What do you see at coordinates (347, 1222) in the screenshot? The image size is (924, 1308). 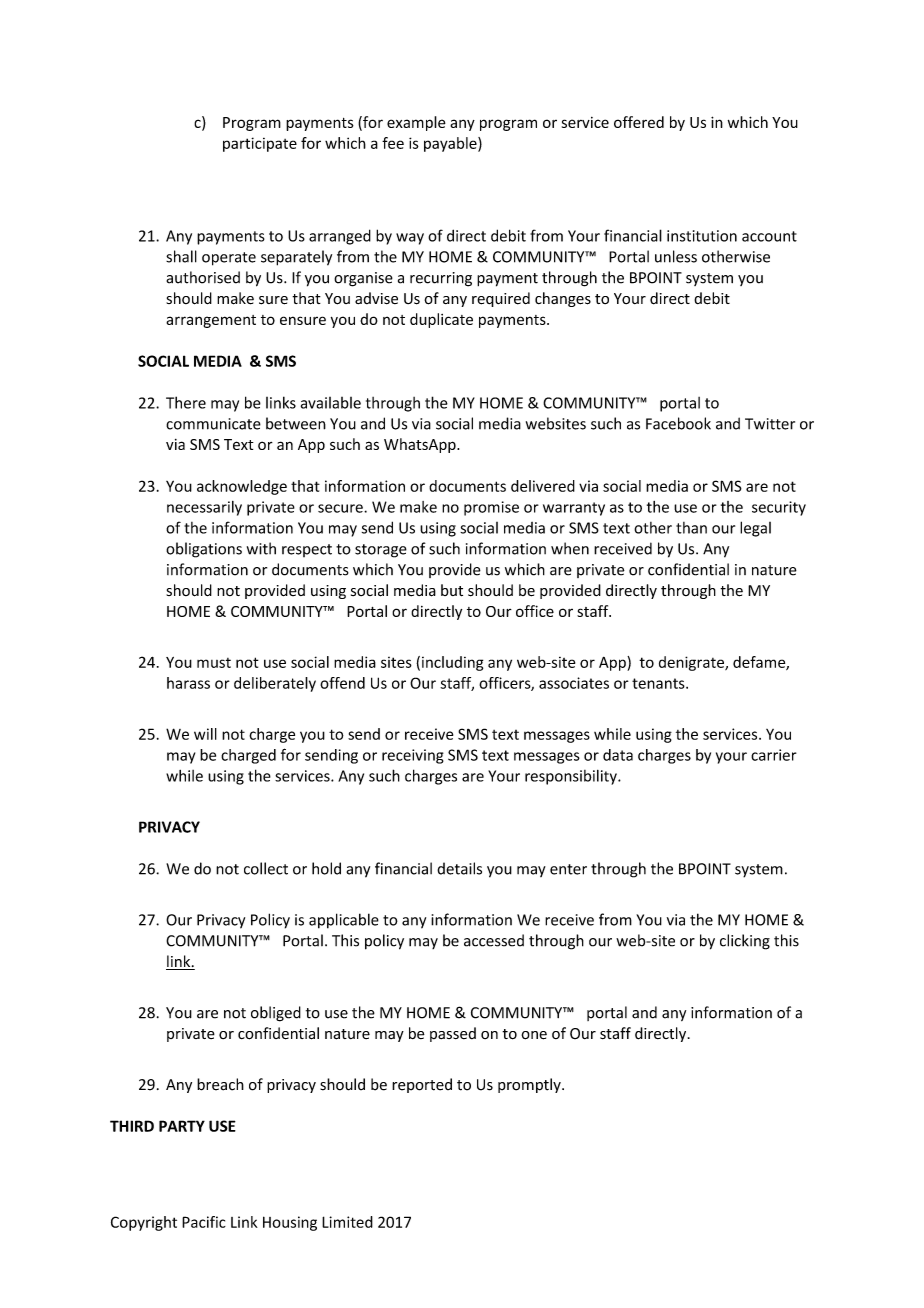 I see `Limited` at bounding box center [347, 1222].
